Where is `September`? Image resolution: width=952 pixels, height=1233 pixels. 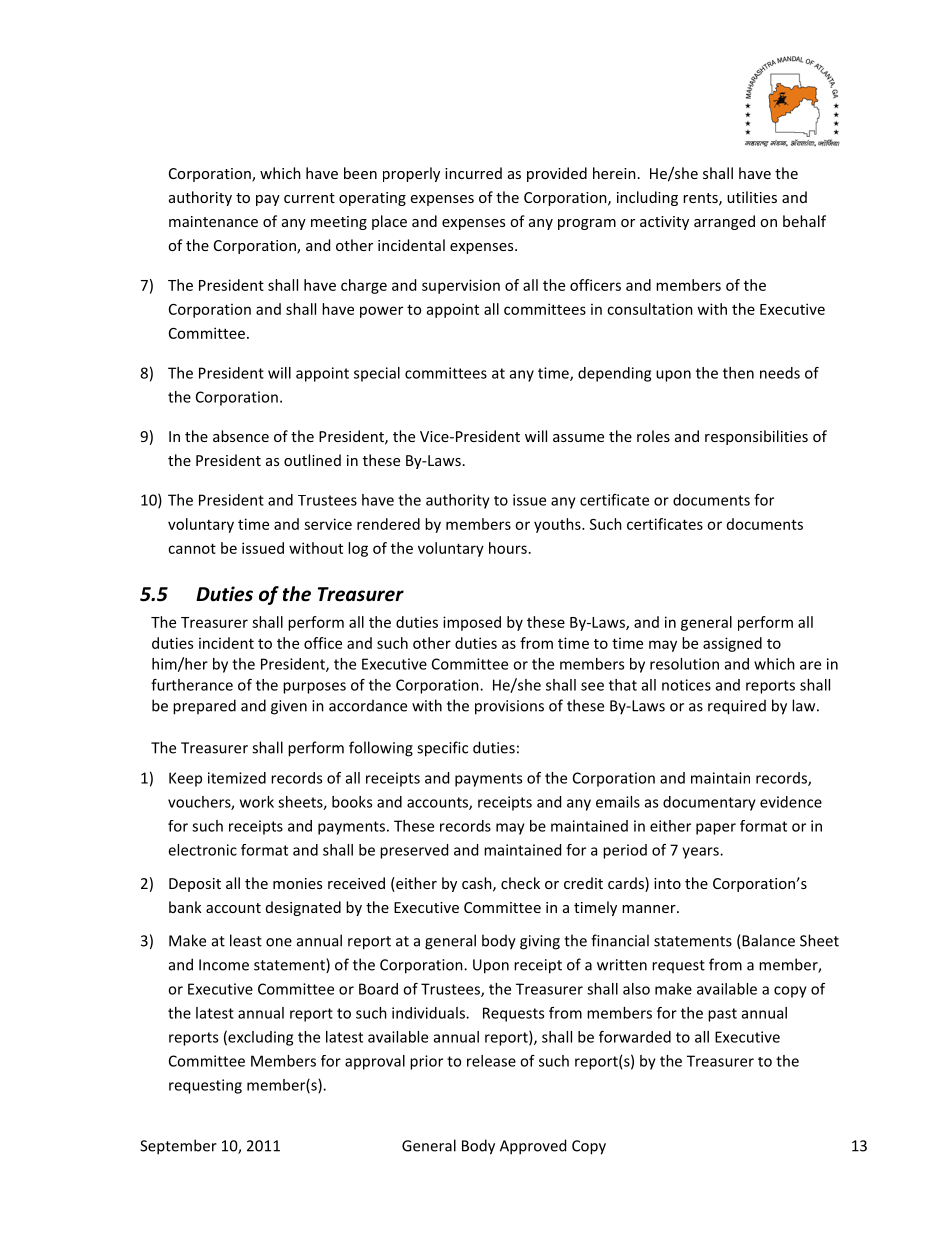 September is located at coordinates (178, 1147).
